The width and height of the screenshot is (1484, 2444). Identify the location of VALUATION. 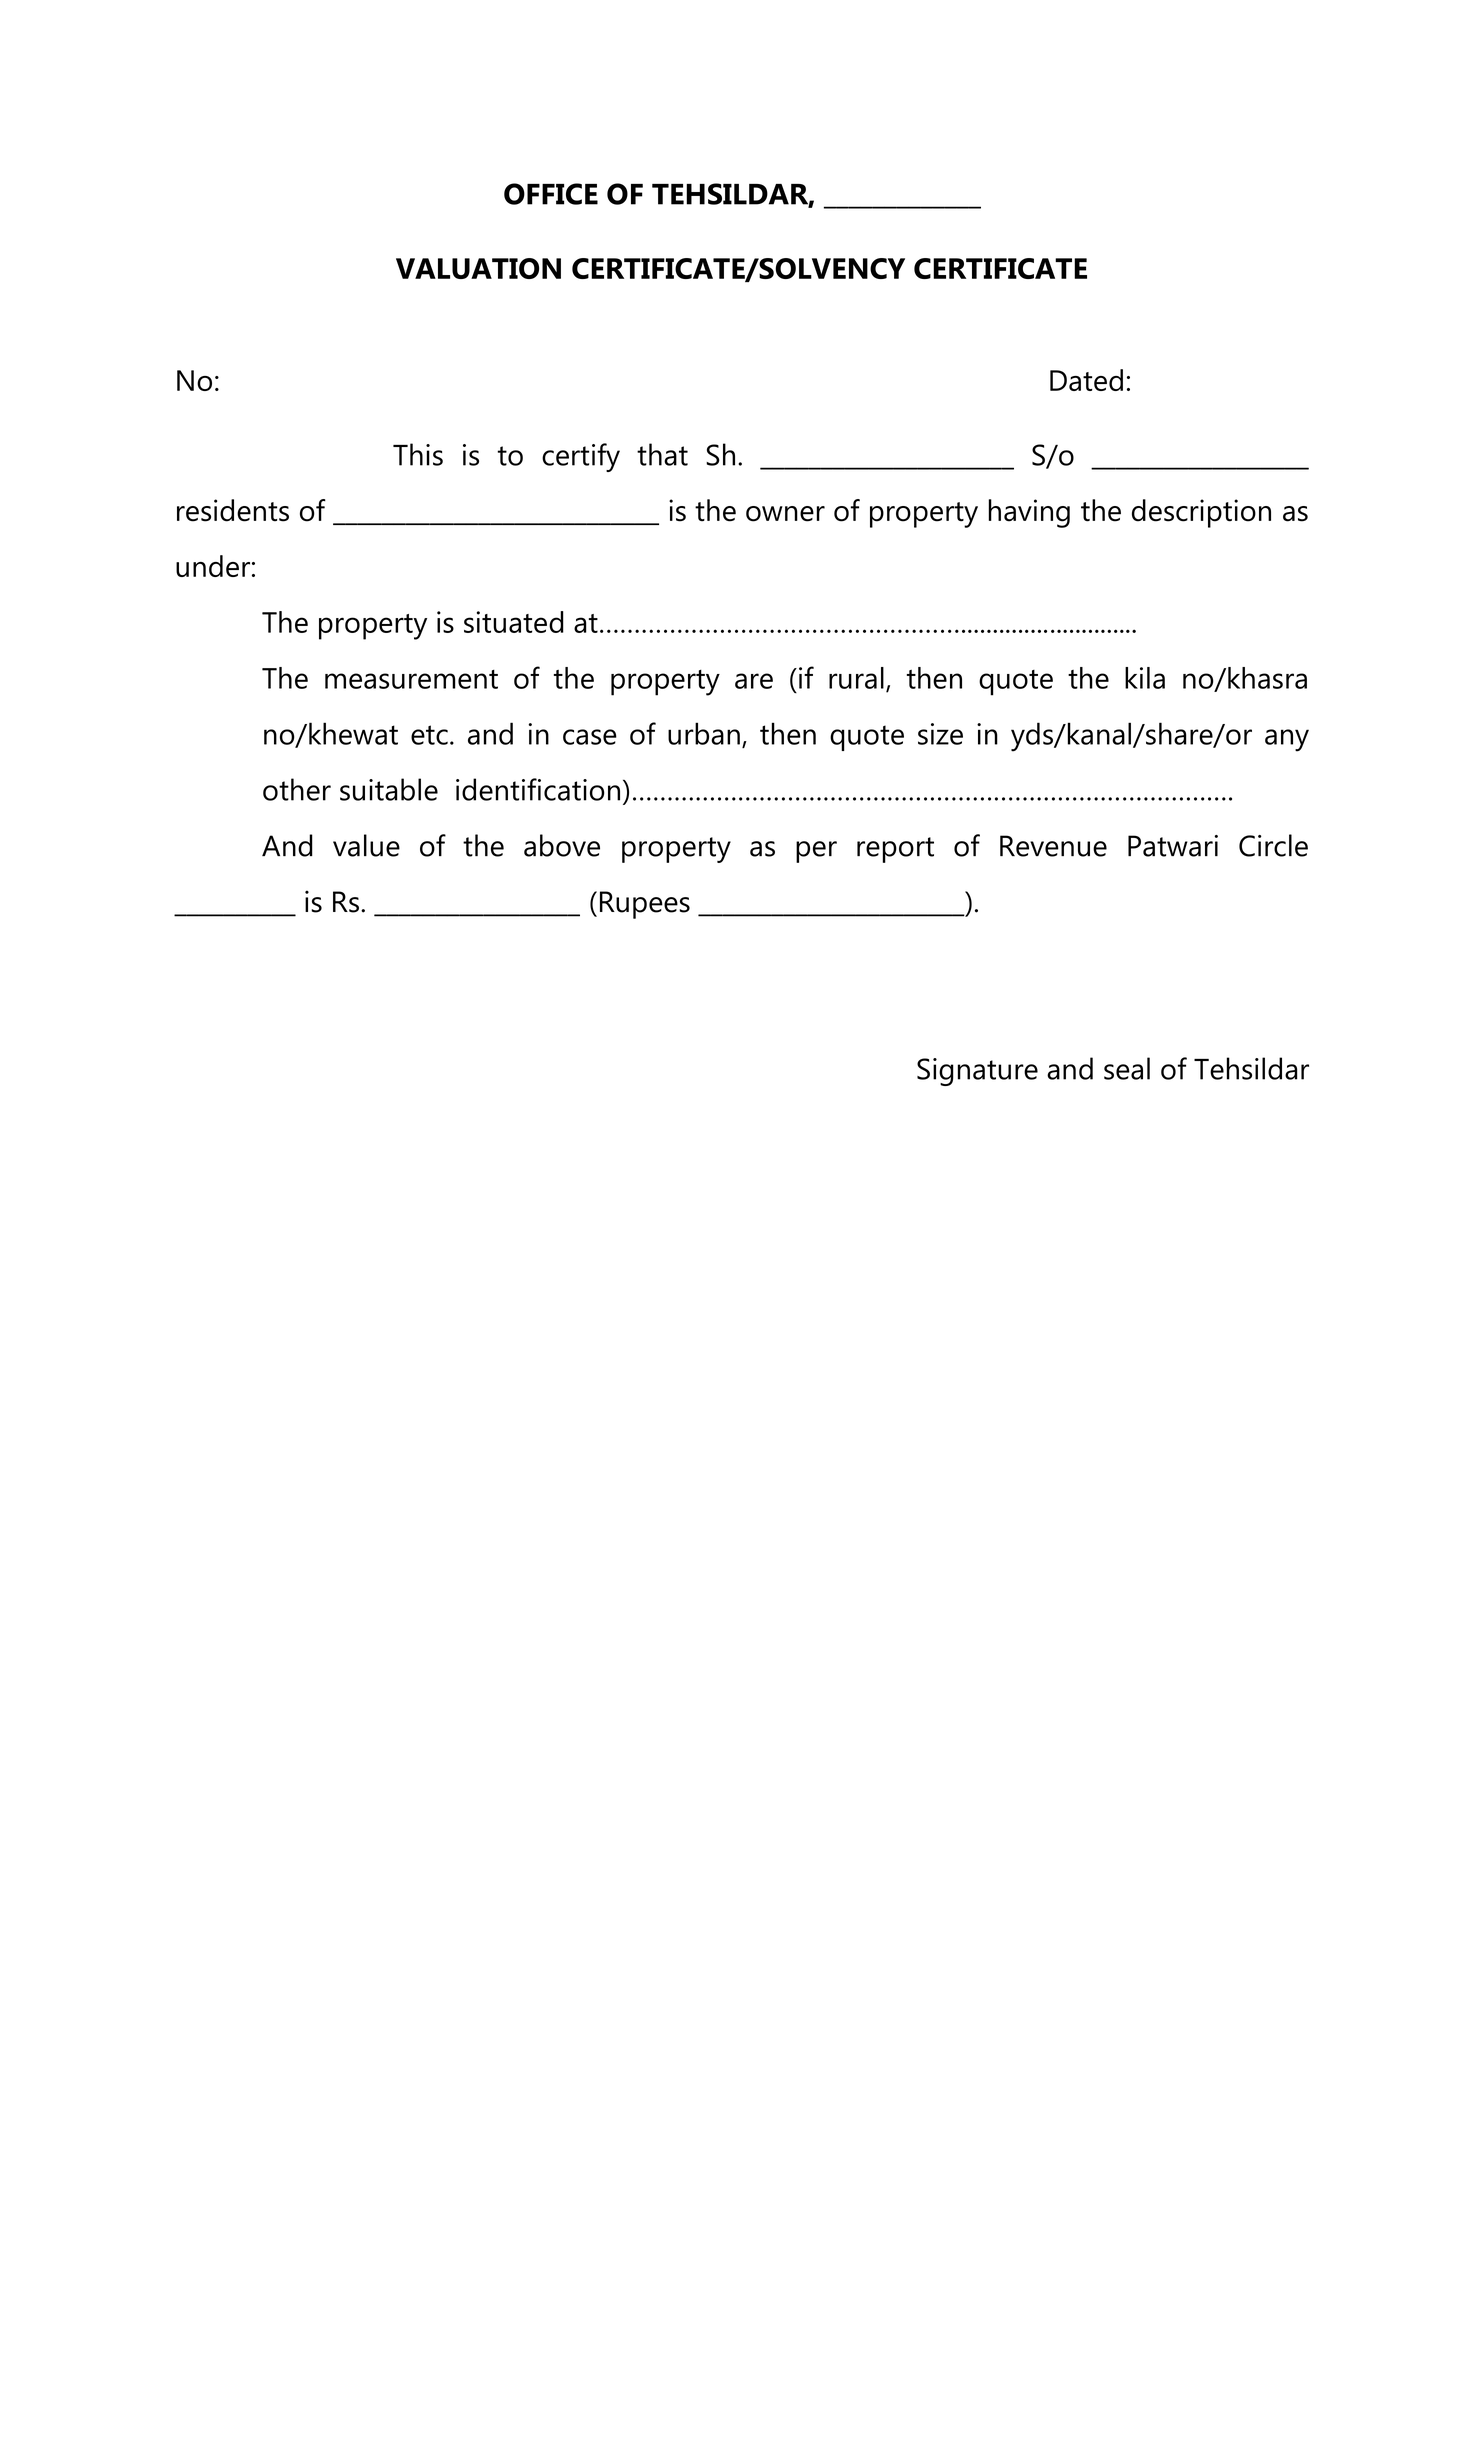
(478, 268).
